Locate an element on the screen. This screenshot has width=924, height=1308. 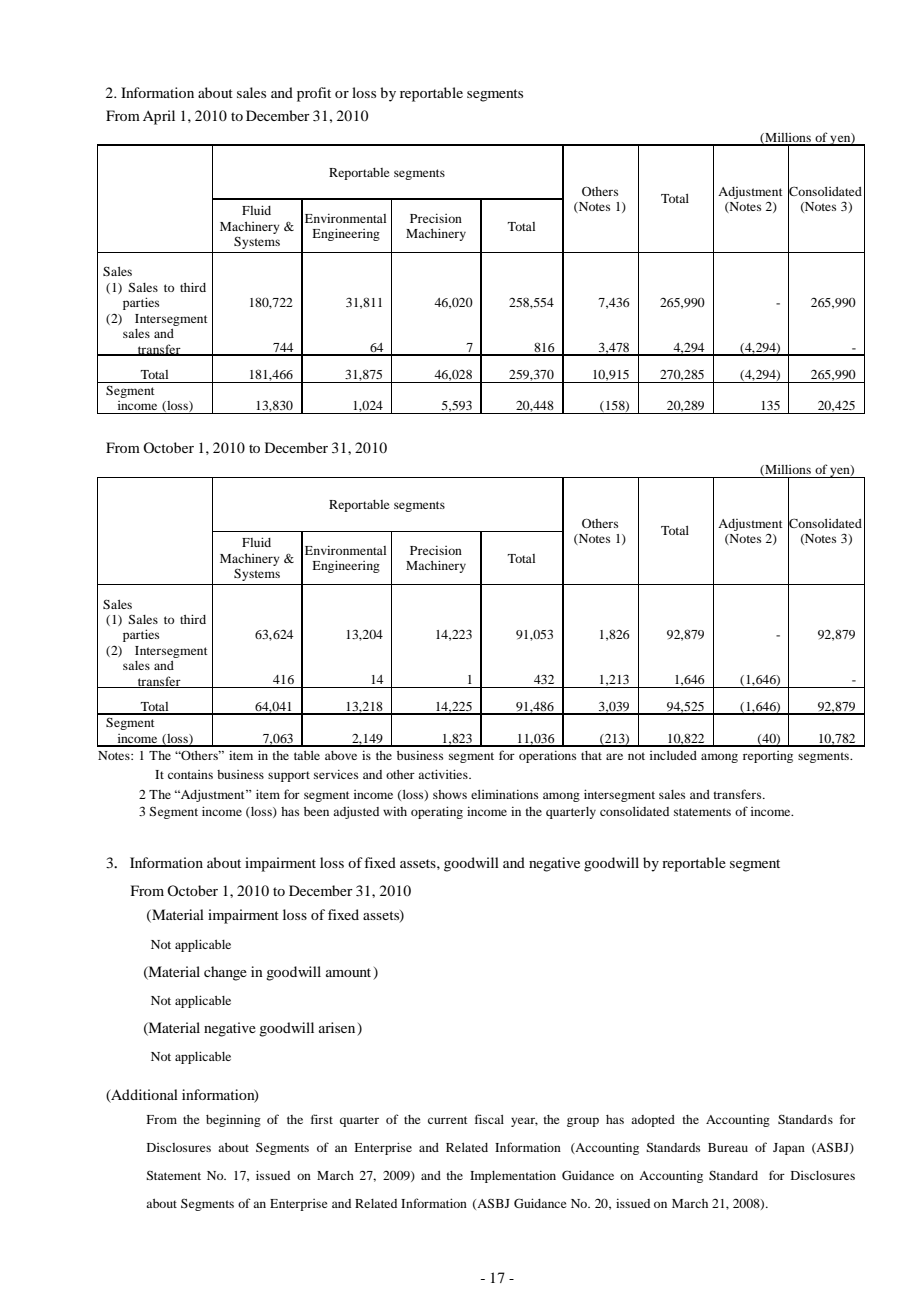
activities is located at coordinates (444, 774).
